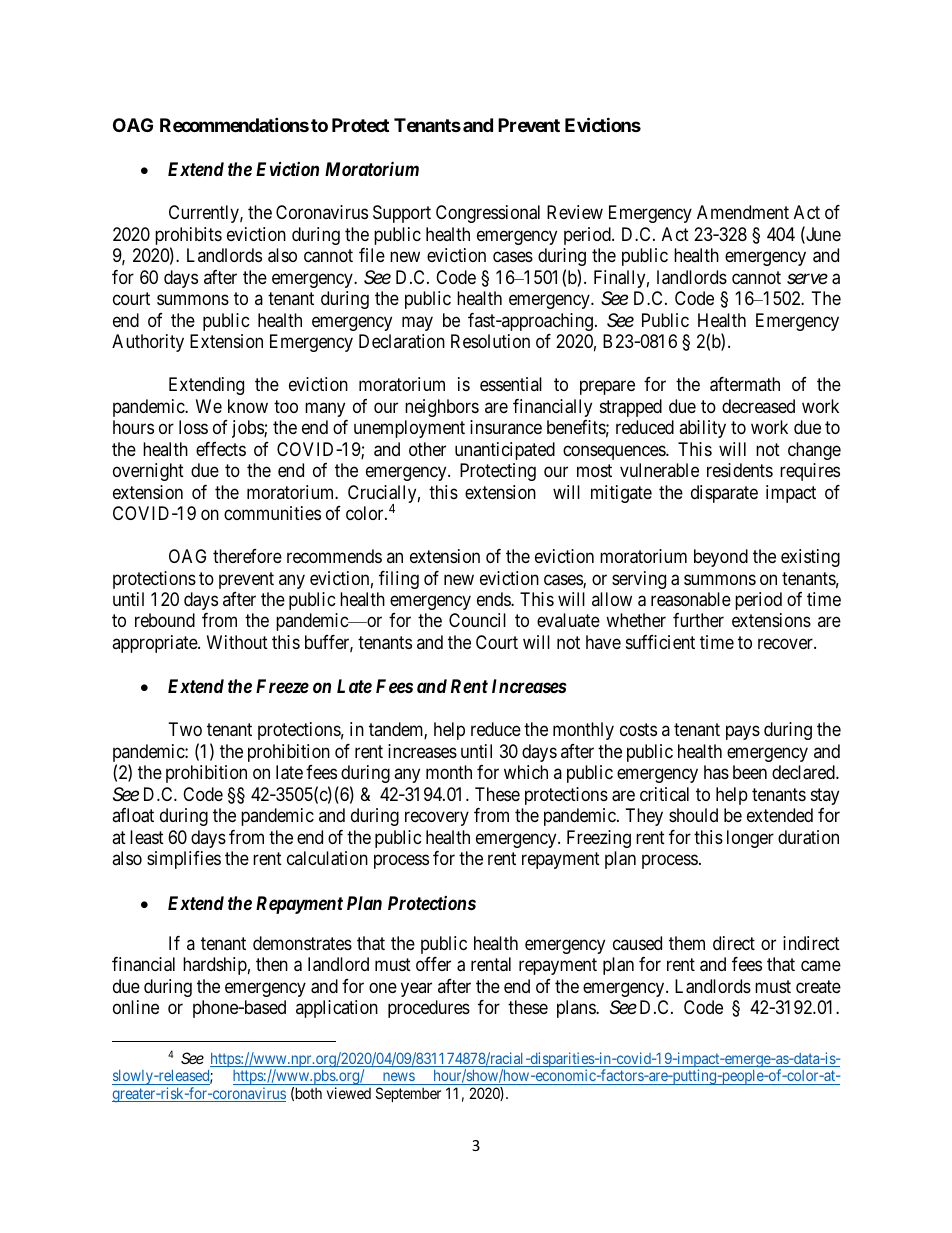  Describe the element at coordinates (136, 1007) in the screenshot. I see `online` at that location.
